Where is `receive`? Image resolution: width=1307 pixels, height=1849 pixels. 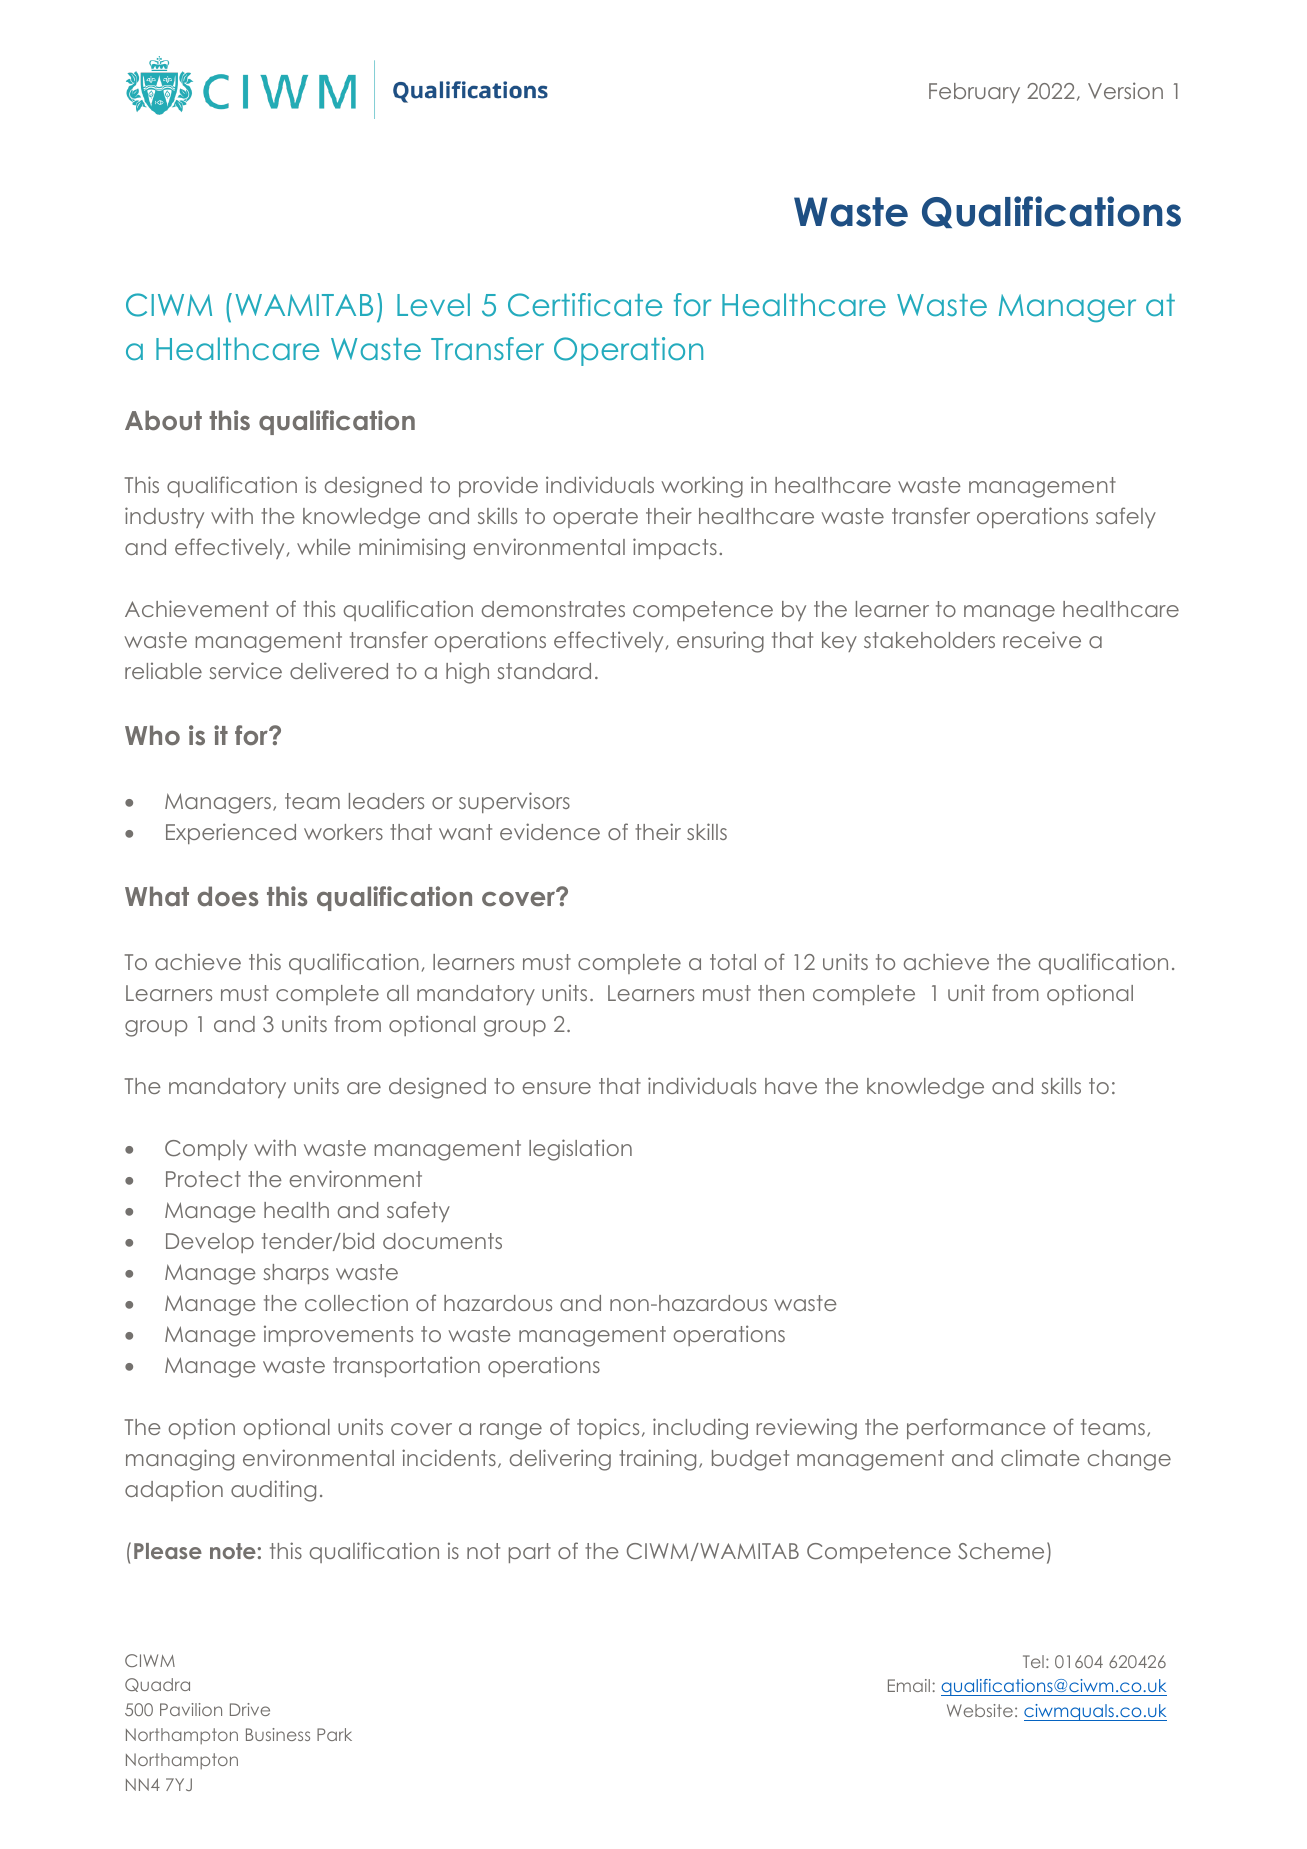
receive is located at coordinates (1042, 639).
